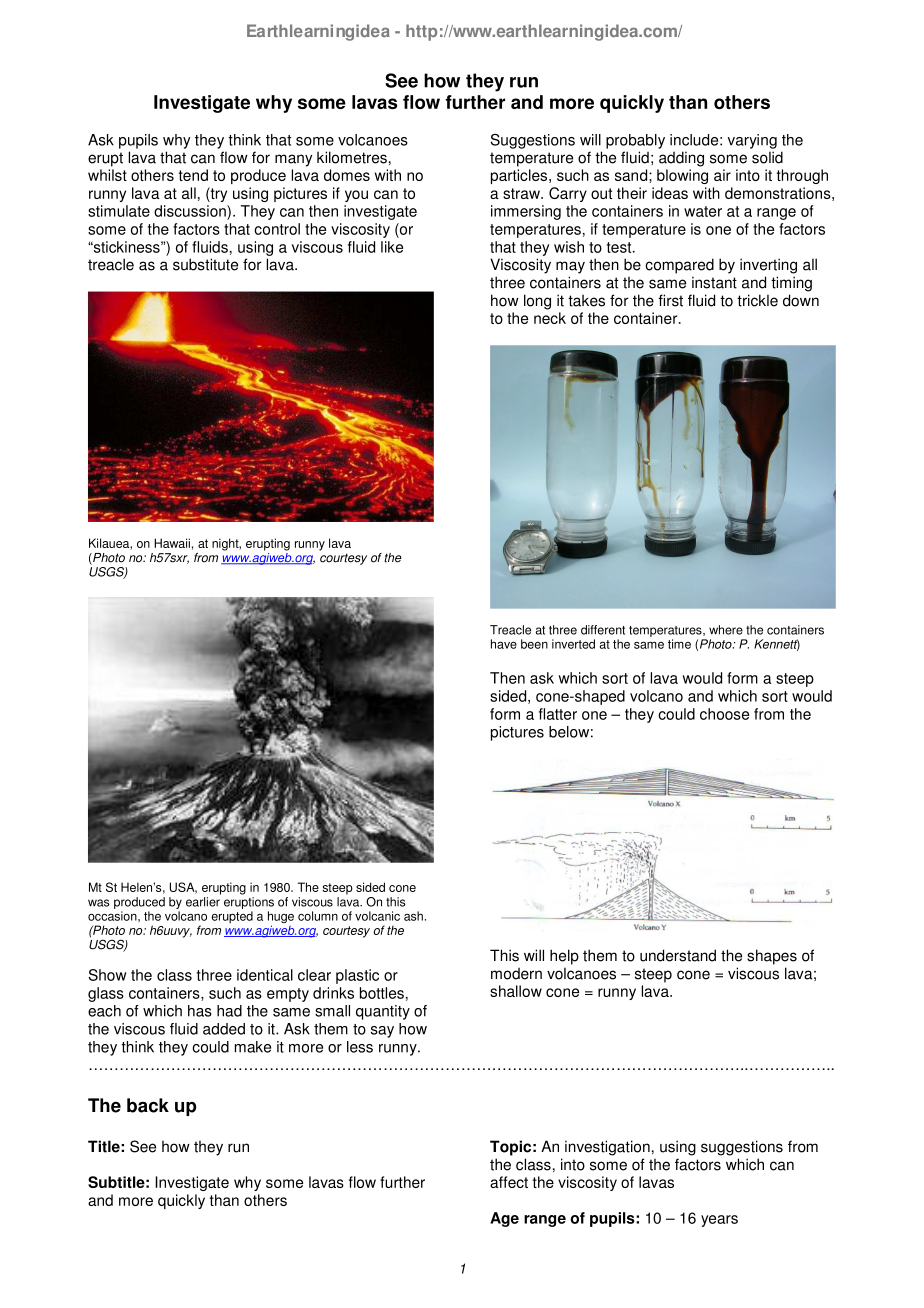 This screenshot has height=1308, width=924. Describe the element at coordinates (203, 900) in the screenshot. I see `earlier` at that location.
